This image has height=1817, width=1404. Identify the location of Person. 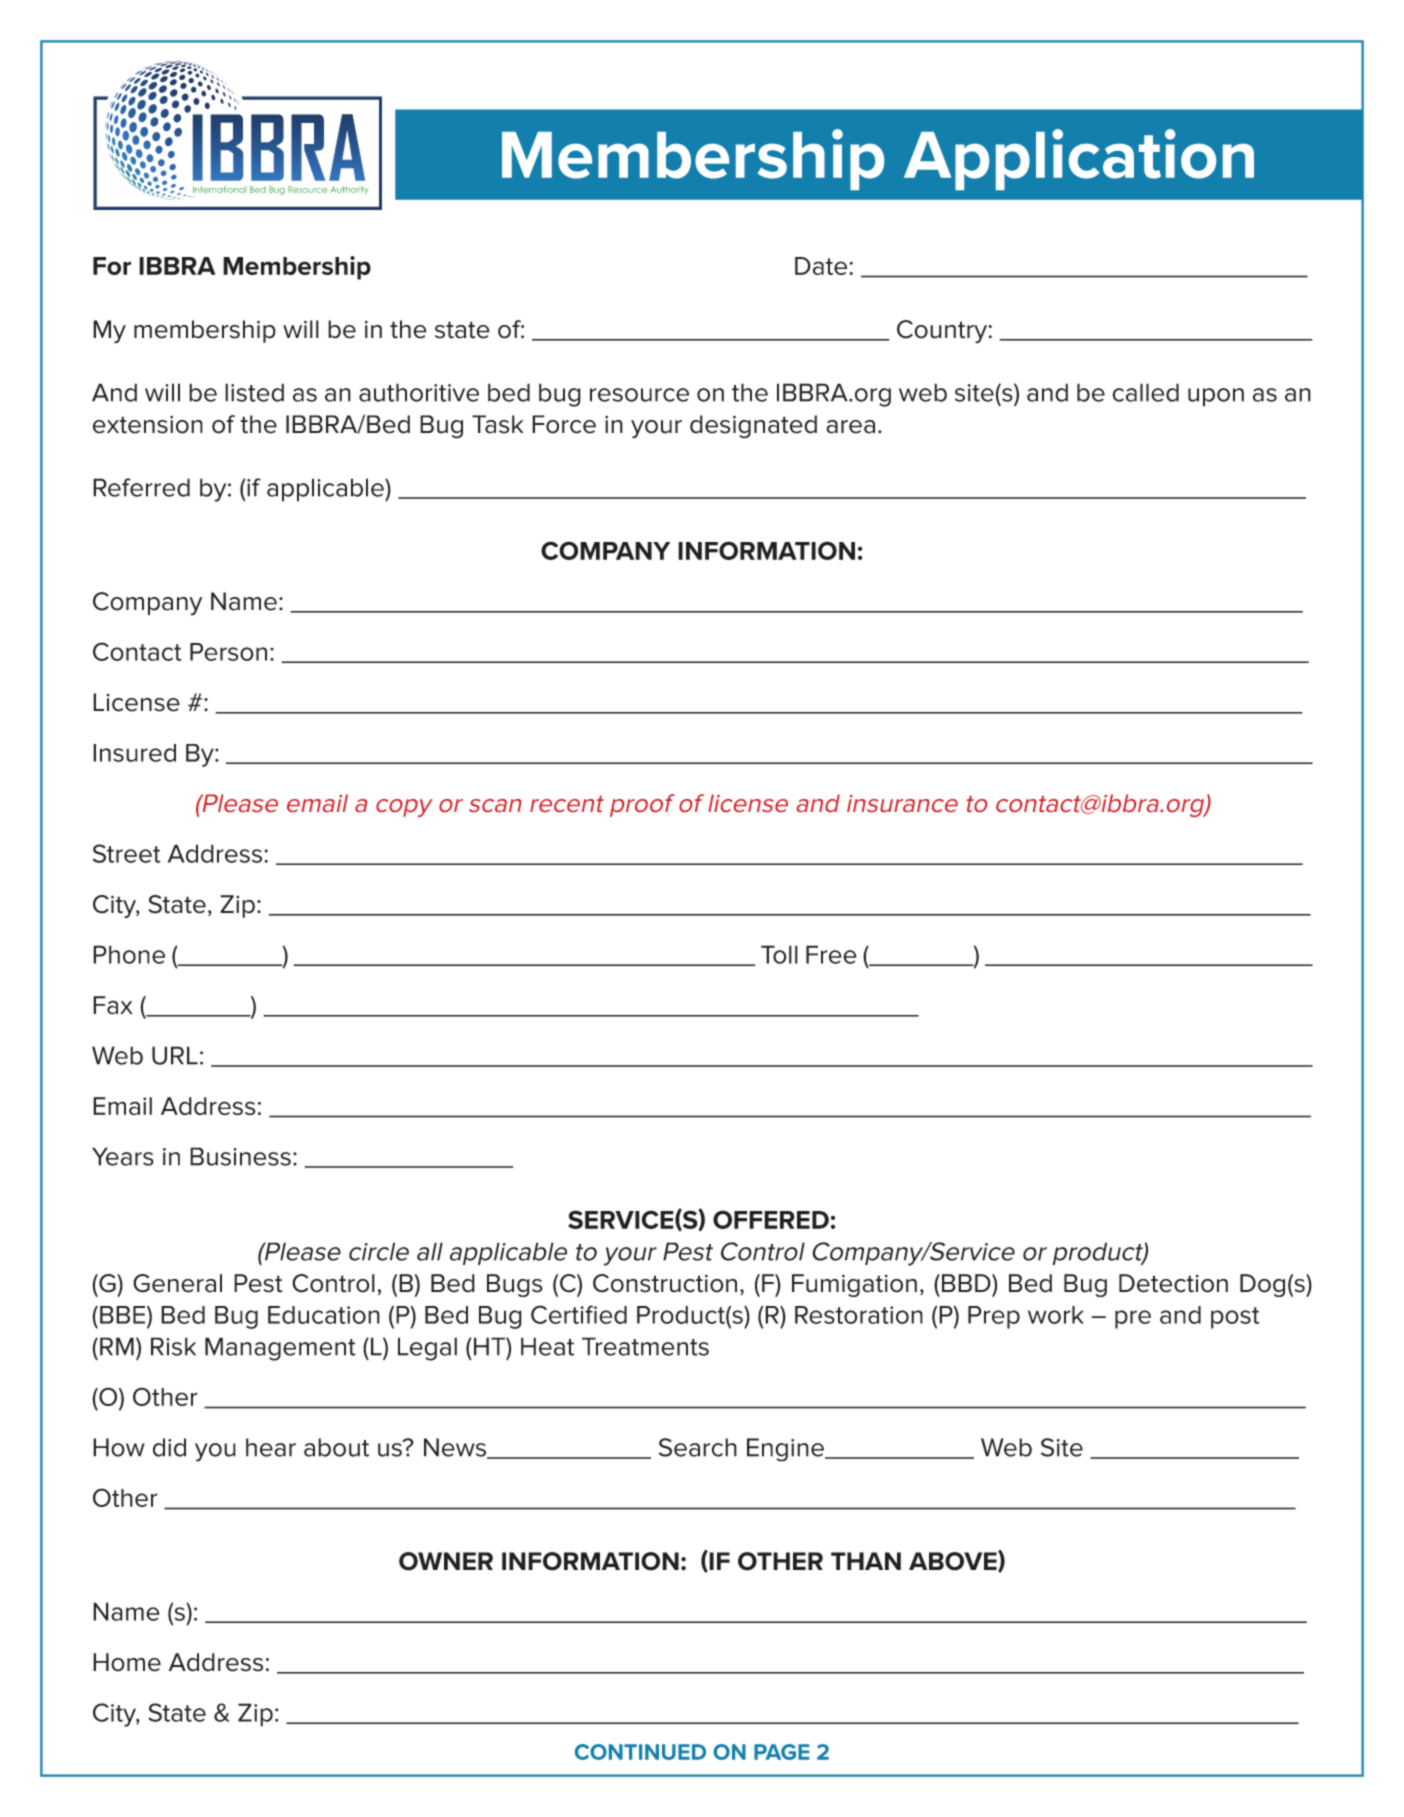
(228, 652).
